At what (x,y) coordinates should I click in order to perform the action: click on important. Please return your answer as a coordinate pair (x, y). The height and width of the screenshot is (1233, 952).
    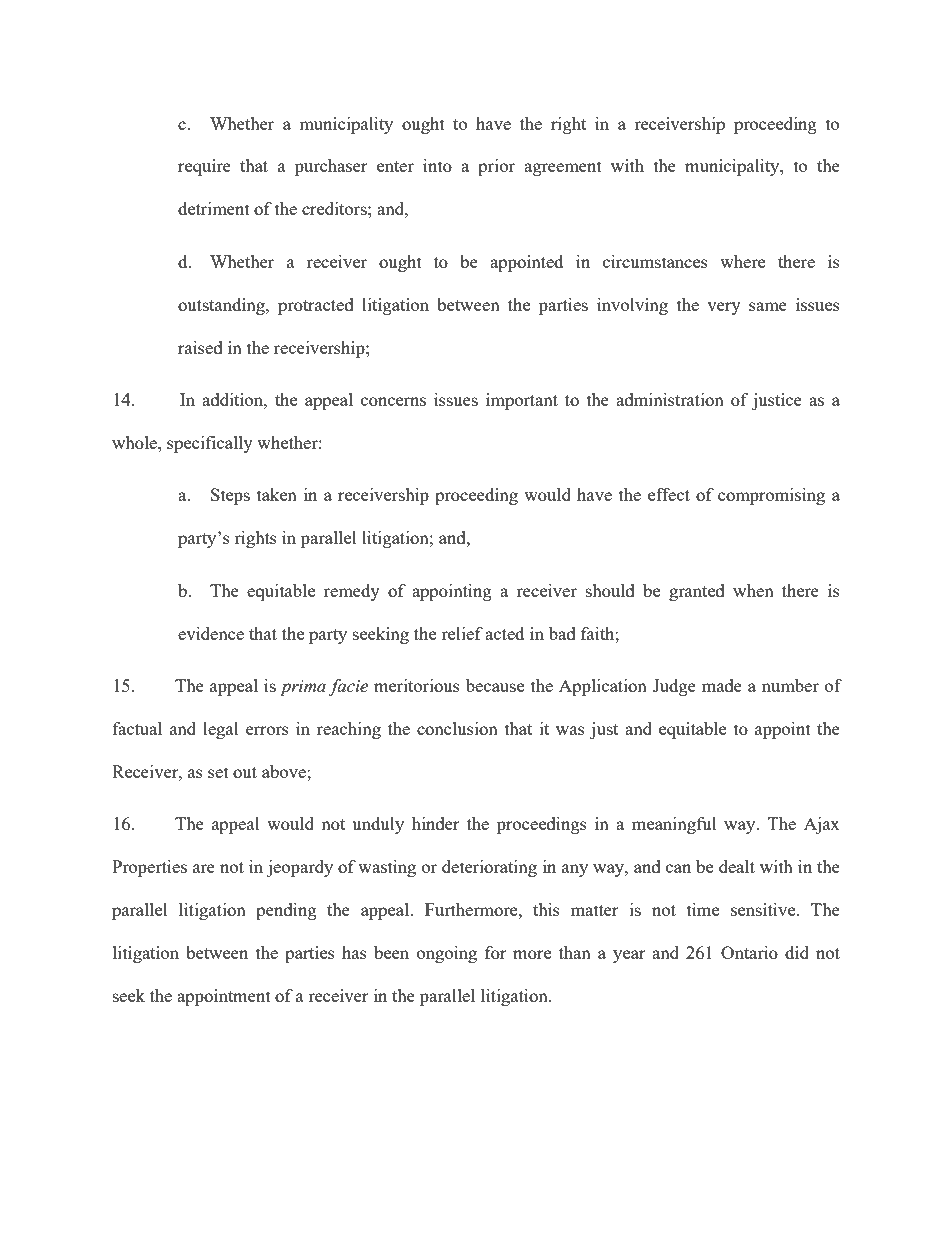
    Looking at the image, I should click on (522, 401).
